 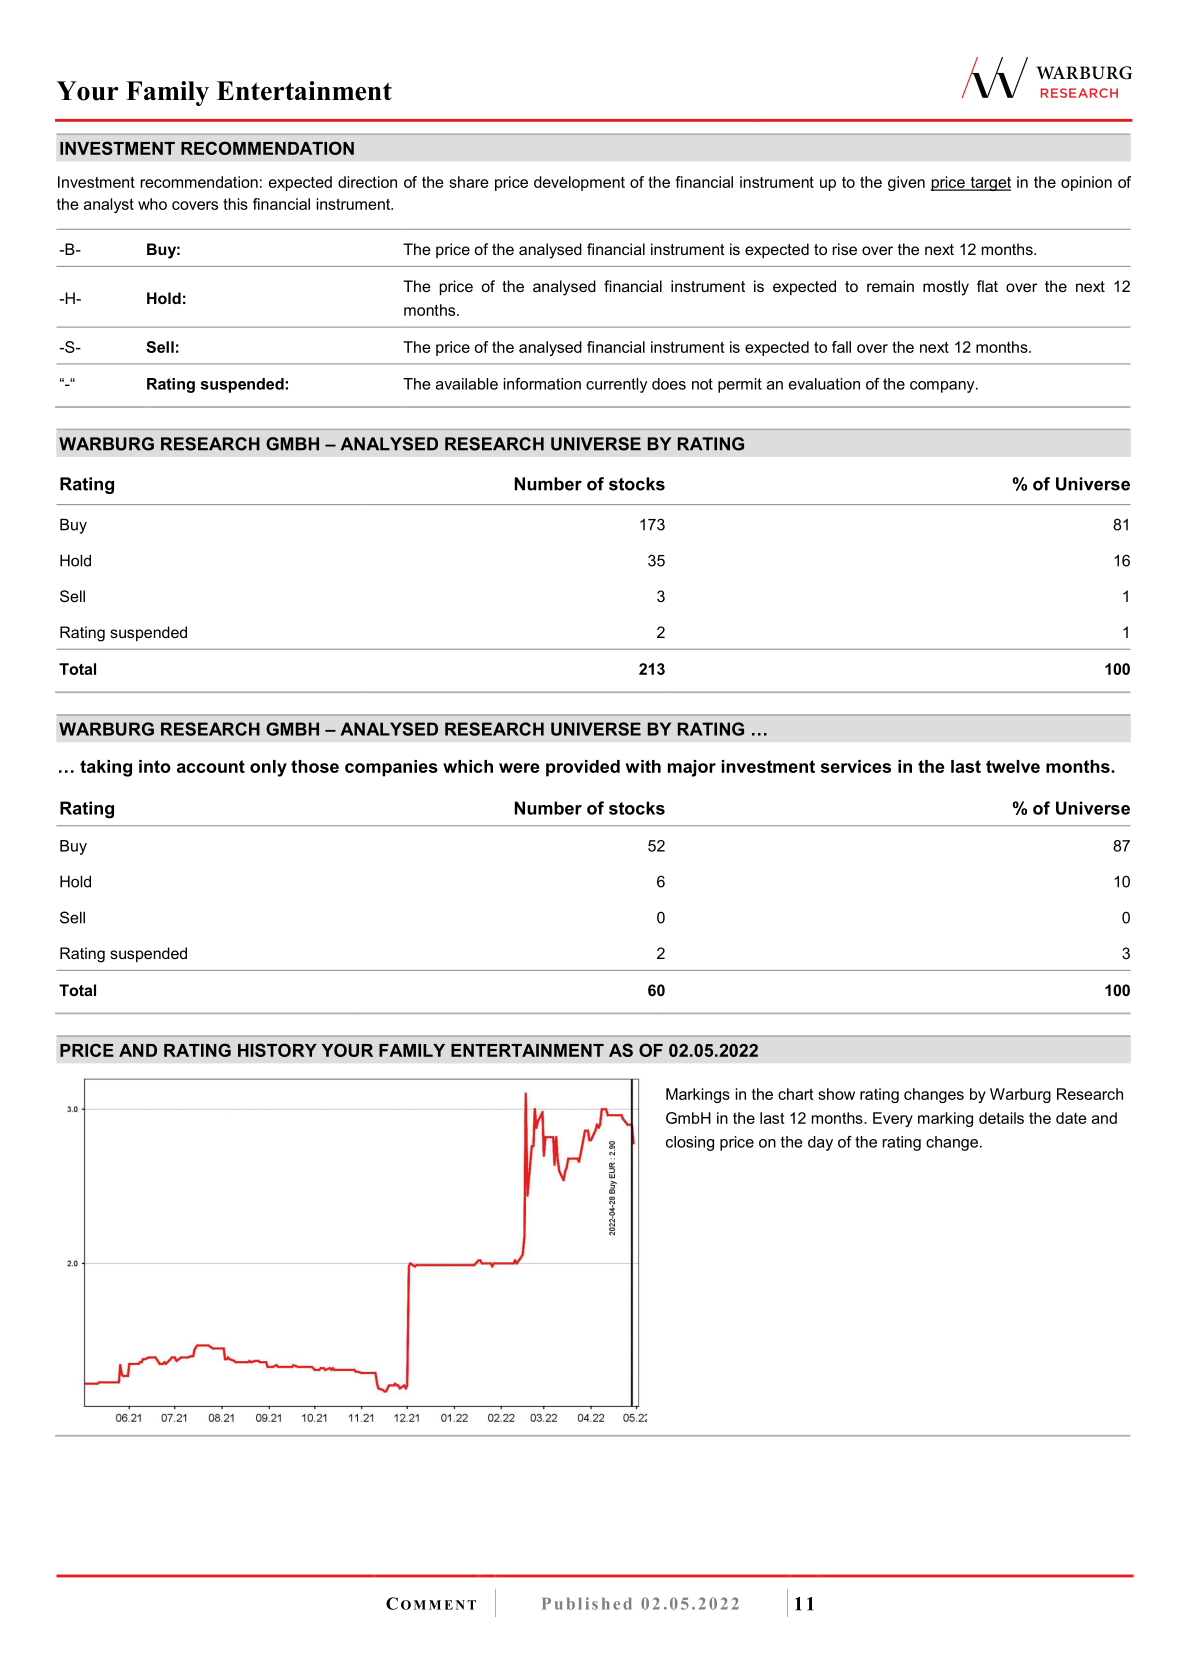 What do you see at coordinates (989, 184) in the page?
I see `target` at bounding box center [989, 184].
